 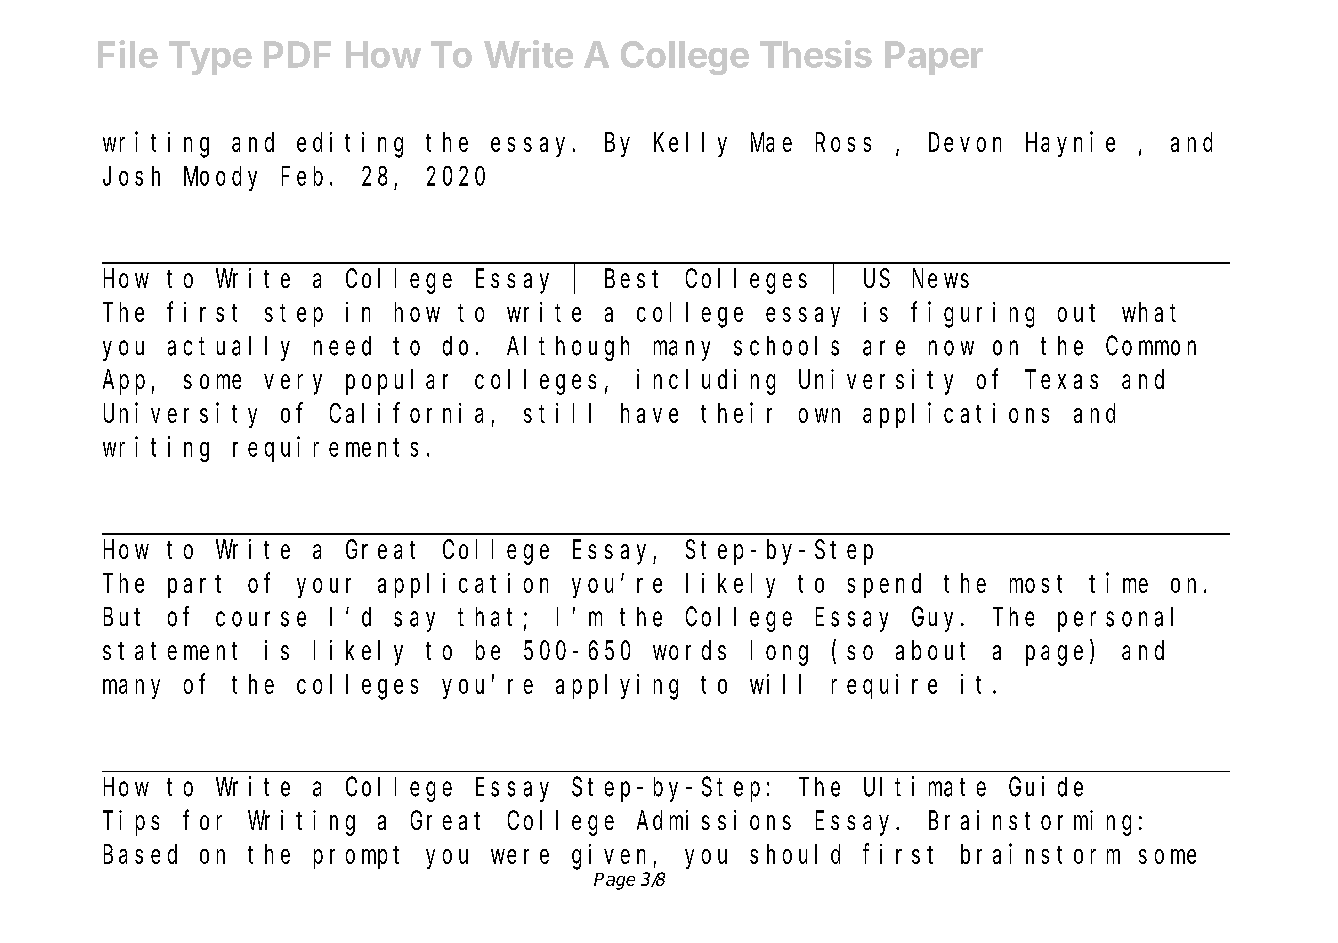 What do you see at coordinates (210, 58) in the image?
I see `Type` at bounding box center [210, 58].
